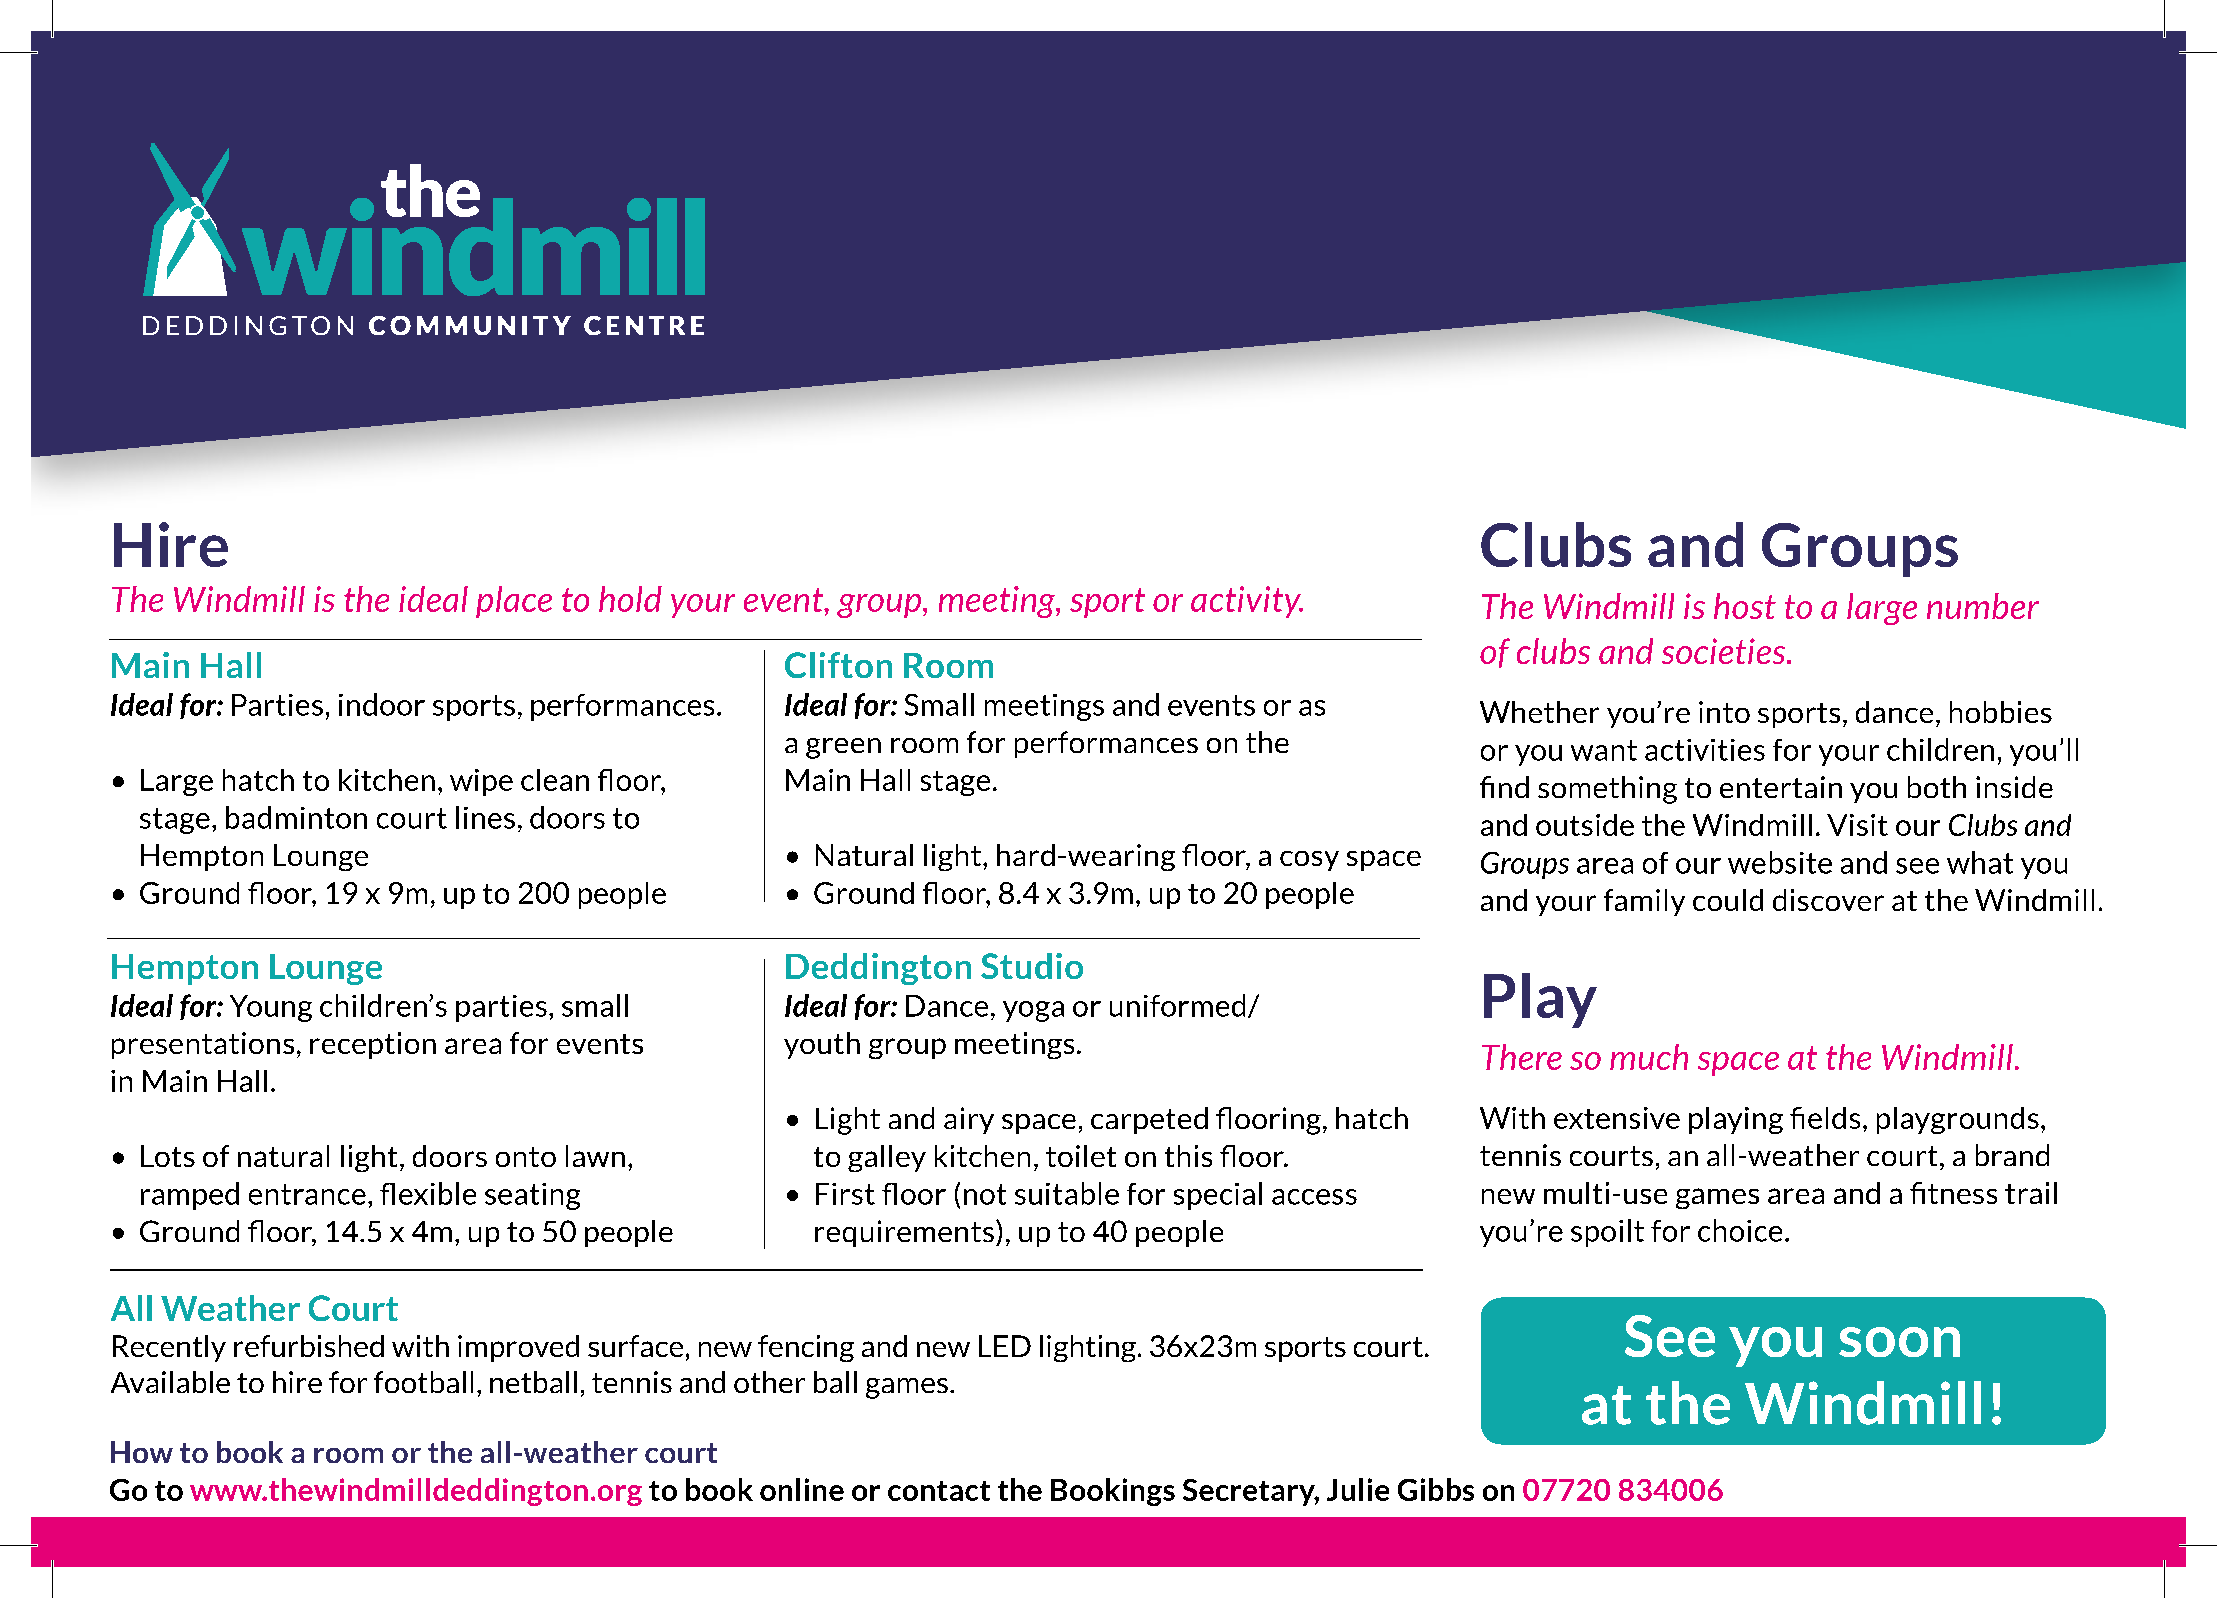  Describe the element at coordinates (1032, 966) in the image. I see `Studio` at that location.
